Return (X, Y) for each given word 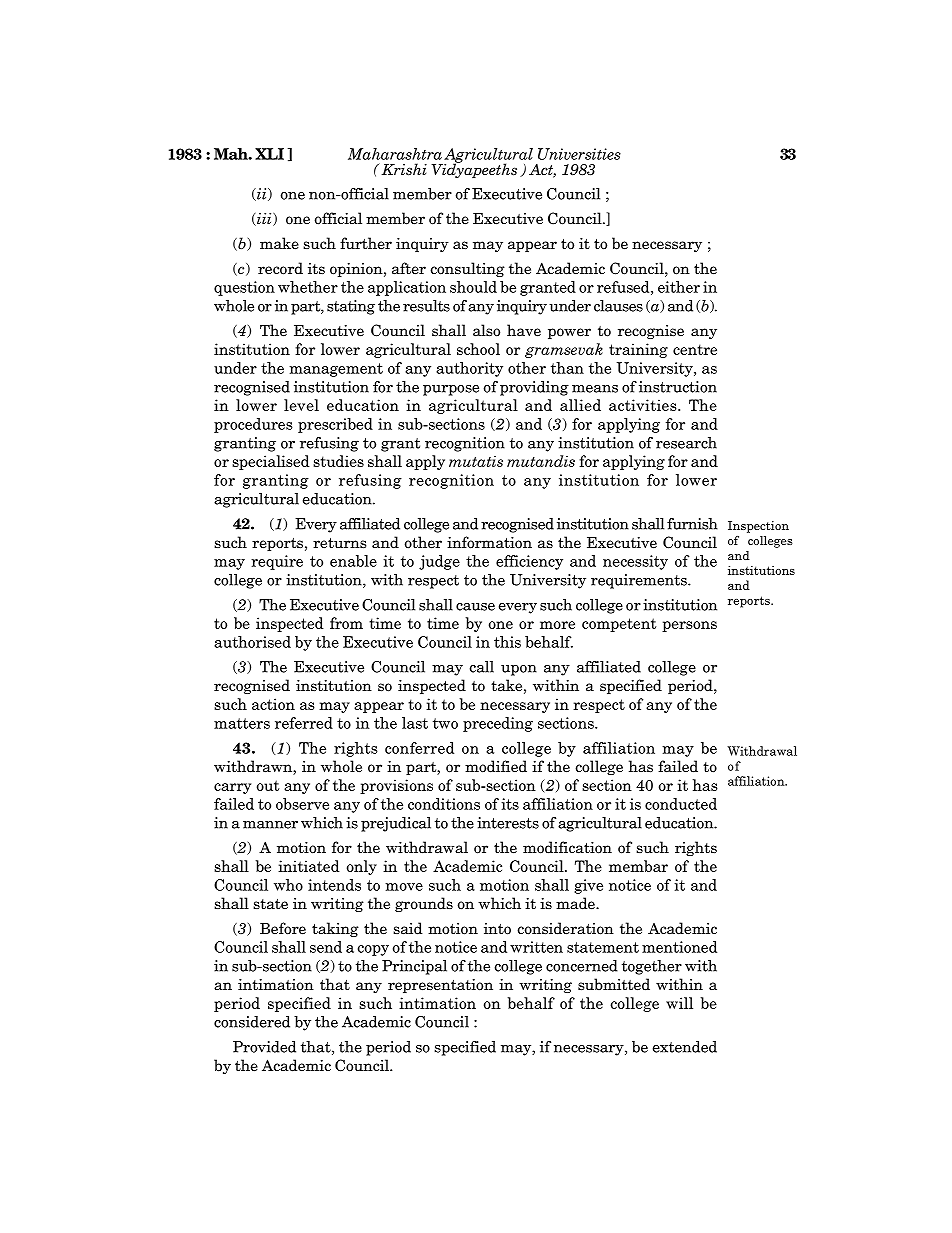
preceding (498, 724)
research (686, 443)
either (679, 287)
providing (534, 388)
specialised (271, 462)
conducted (681, 804)
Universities (579, 154)
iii (264, 219)
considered (252, 1022)
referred (304, 723)
